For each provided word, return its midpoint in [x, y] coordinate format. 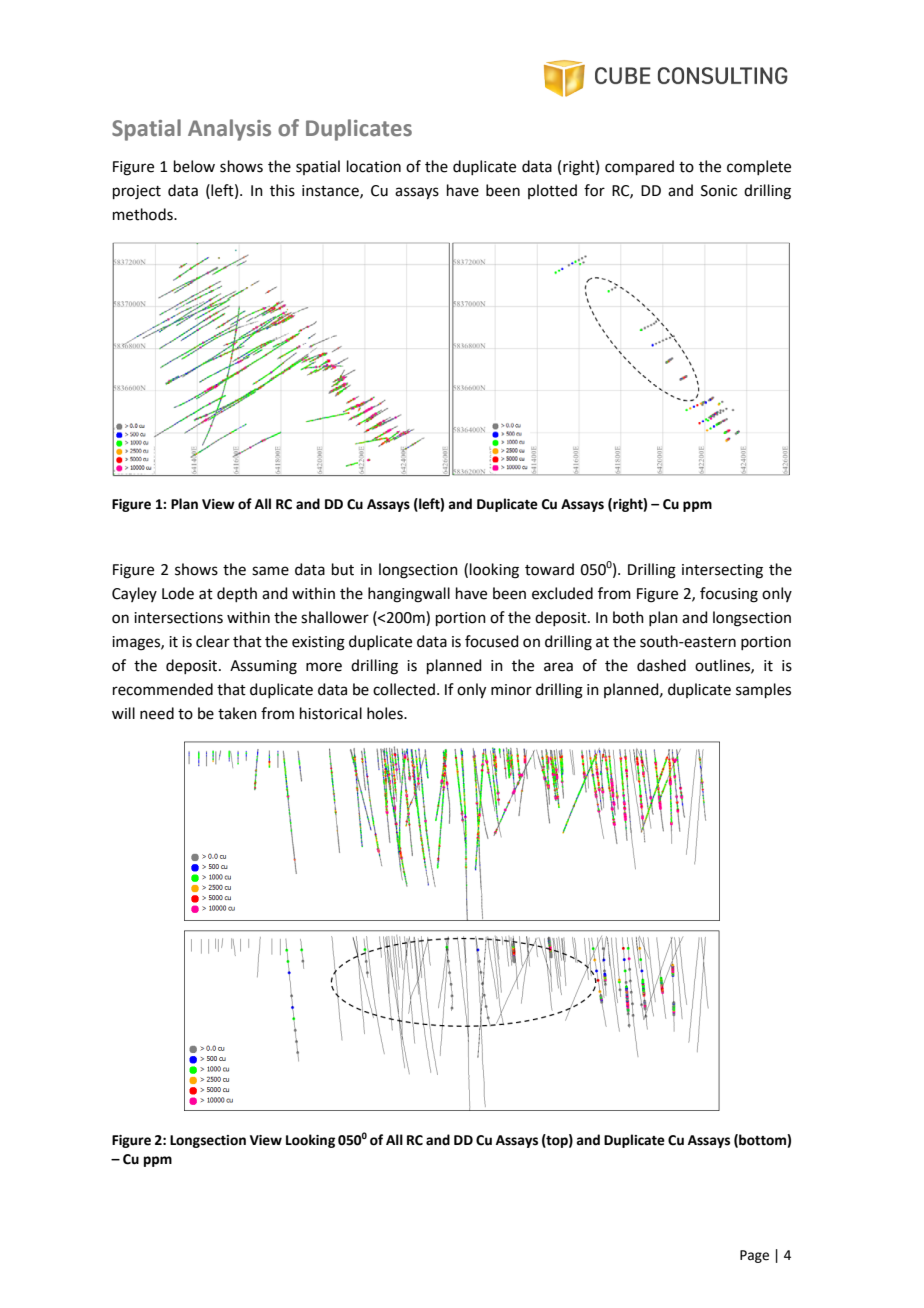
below [194, 166]
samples [763, 690]
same [270, 571]
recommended [163, 689]
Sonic [719, 191]
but [343, 569]
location [374, 166]
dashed [661, 665]
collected [404, 689]
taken [237, 713]
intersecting [722, 571]
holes [386, 713]
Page [754, 1256]
